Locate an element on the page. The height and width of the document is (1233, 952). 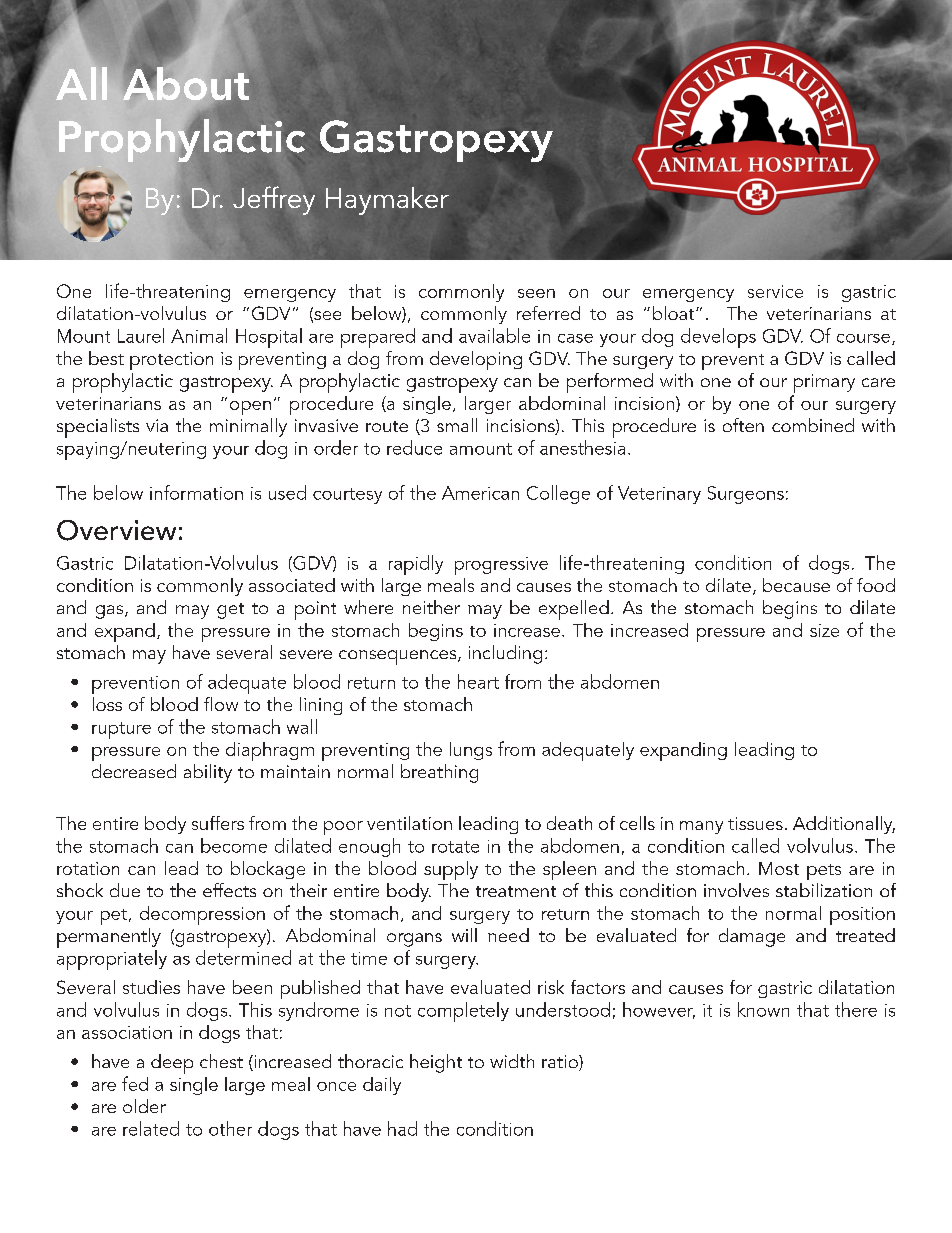
Jeffrey is located at coordinates (274, 200).
